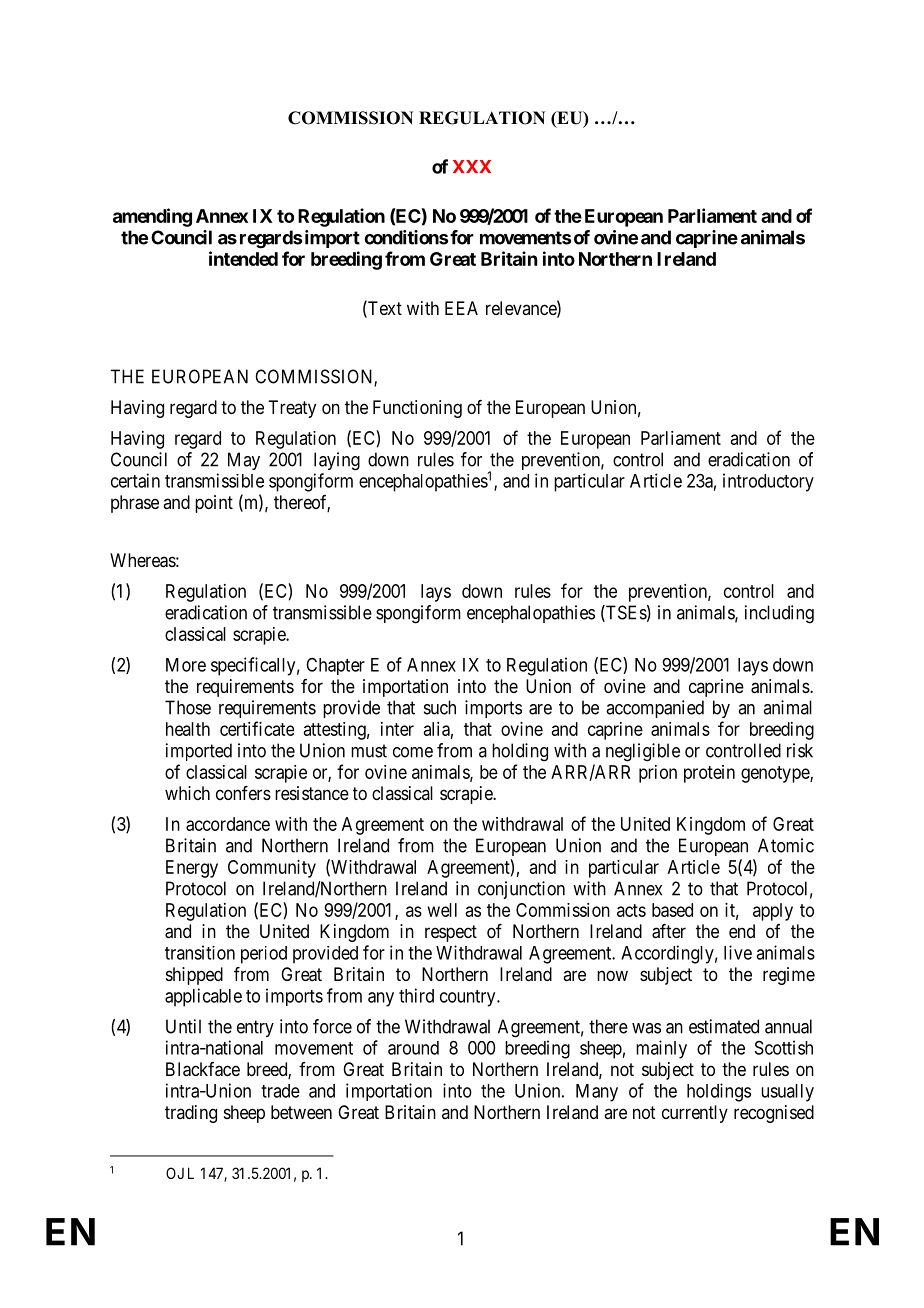  I want to click on including, so click(779, 614).
